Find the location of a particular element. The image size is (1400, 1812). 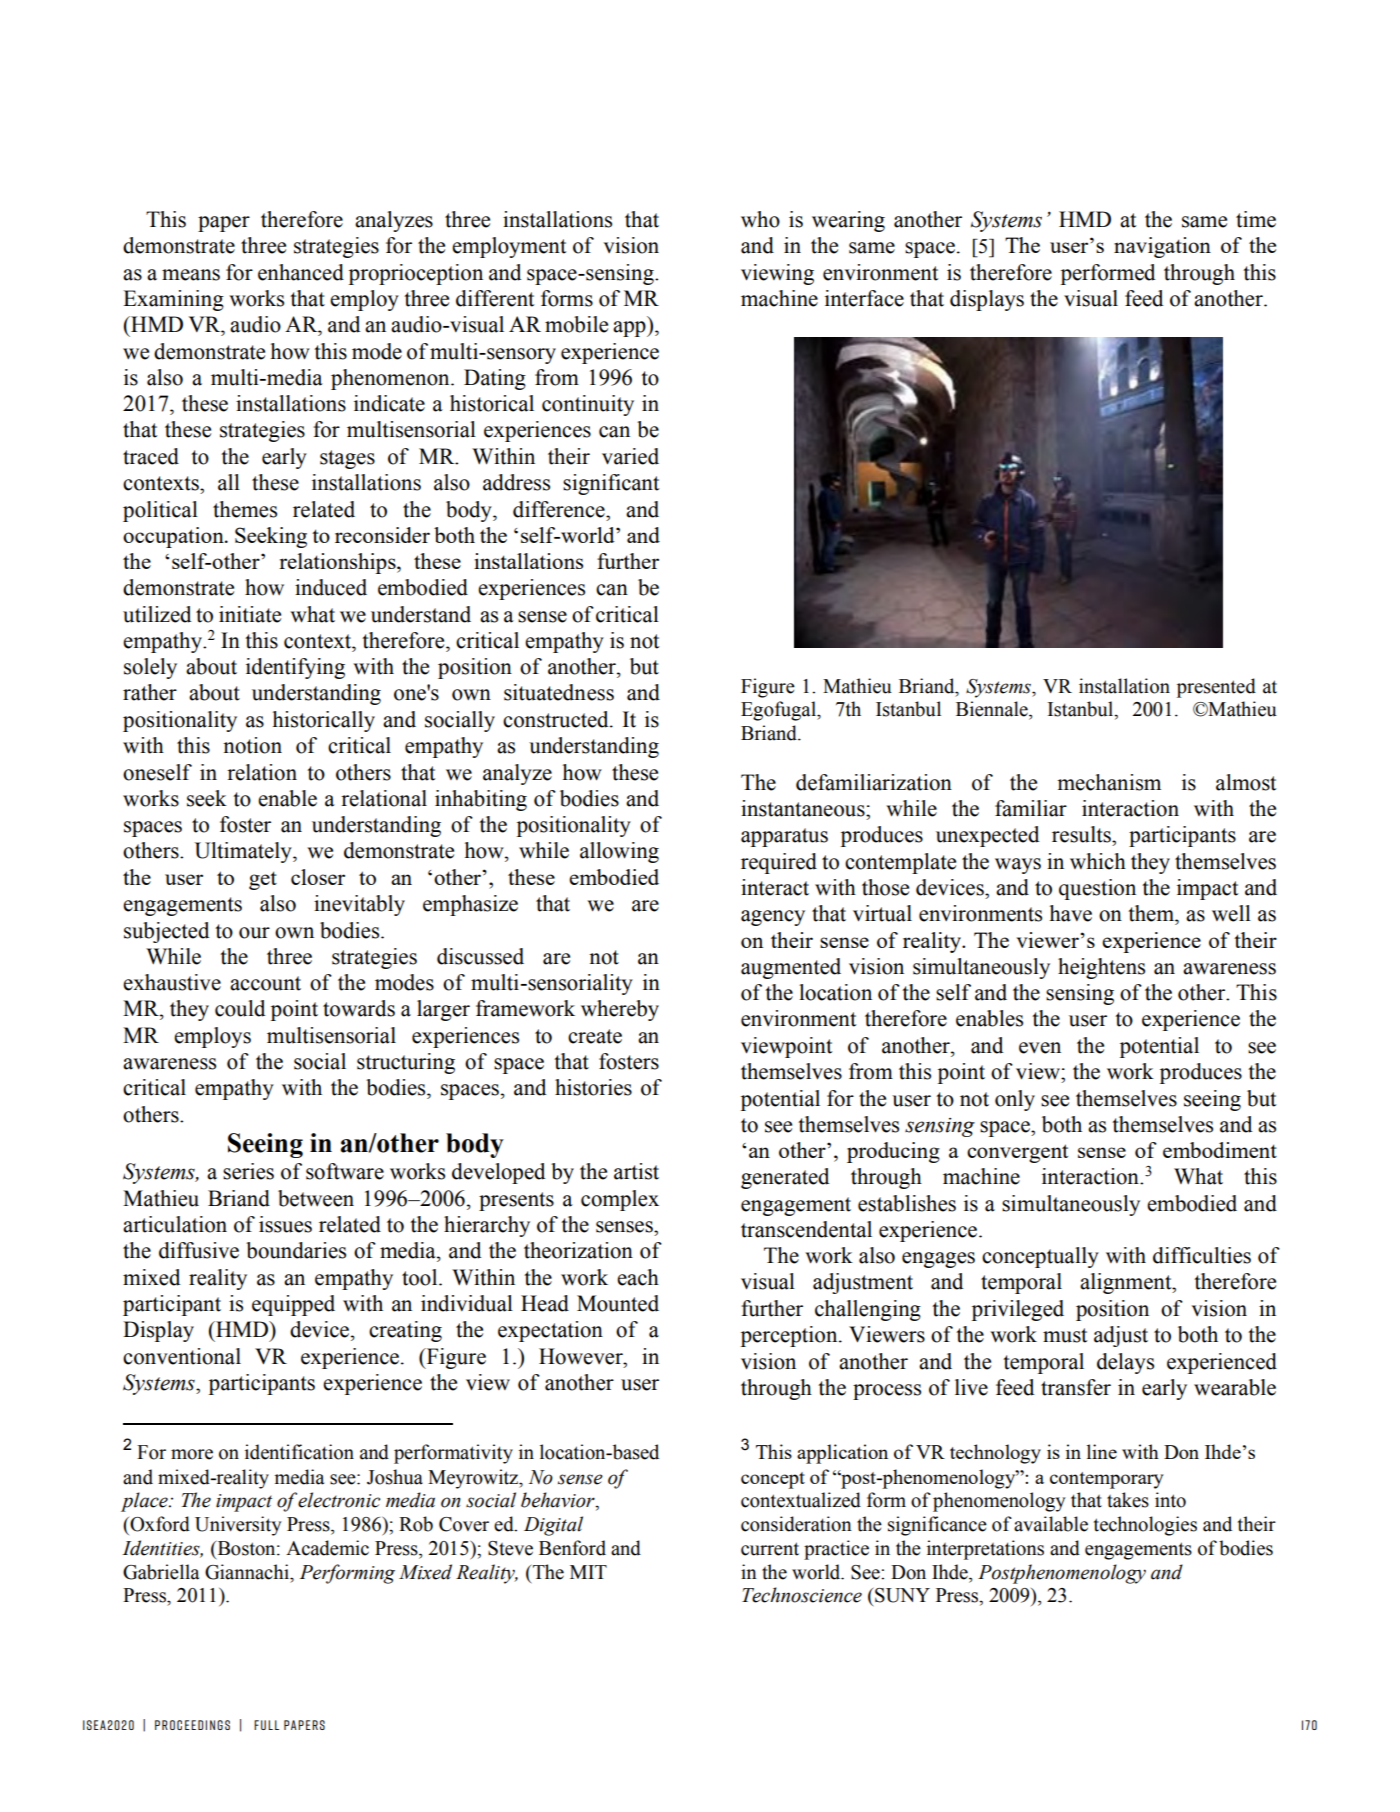

current is located at coordinates (770, 1549).
